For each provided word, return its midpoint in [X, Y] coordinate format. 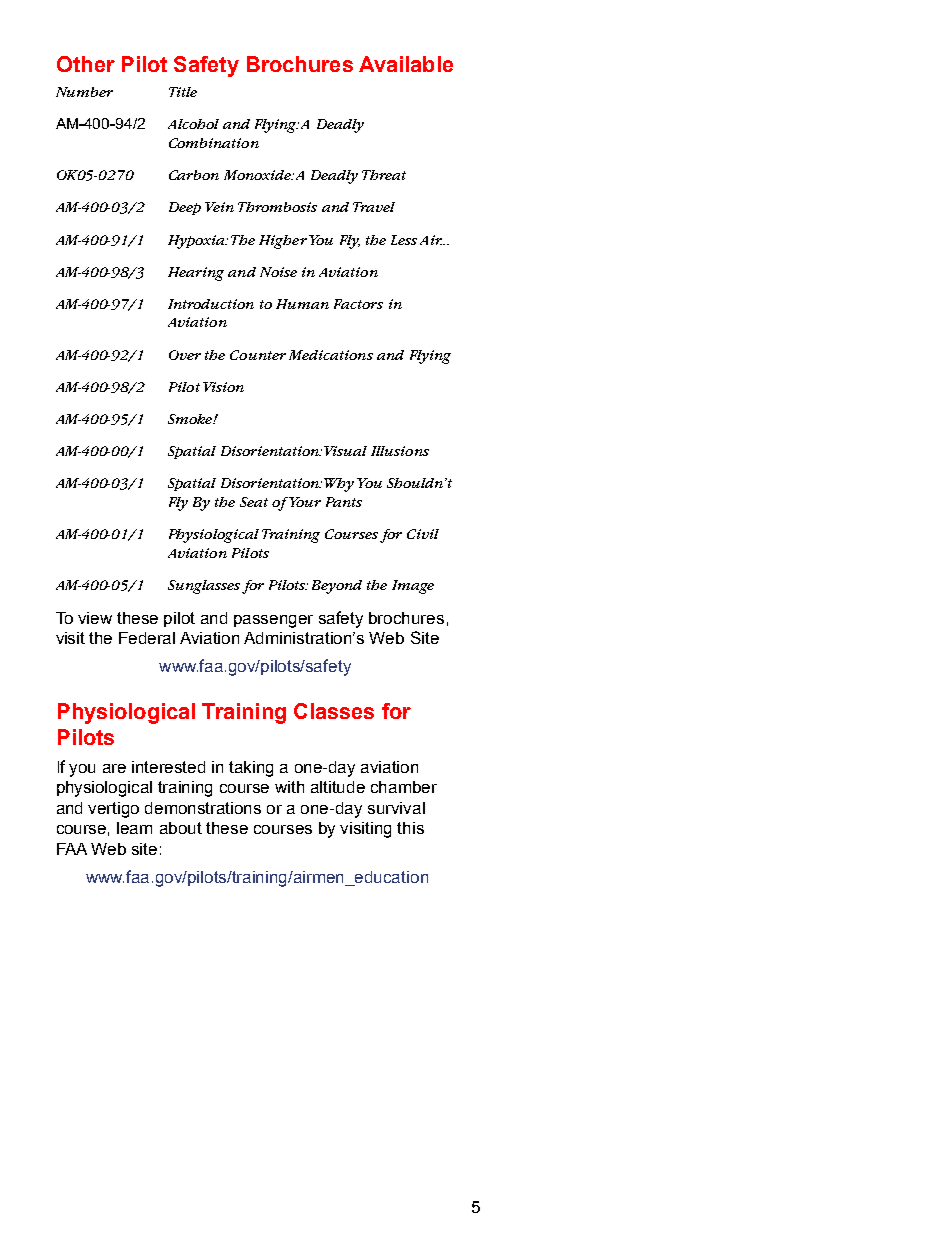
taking [251, 769]
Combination [214, 143]
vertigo [113, 810]
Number [84, 92]
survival [396, 808]
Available [406, 64]
